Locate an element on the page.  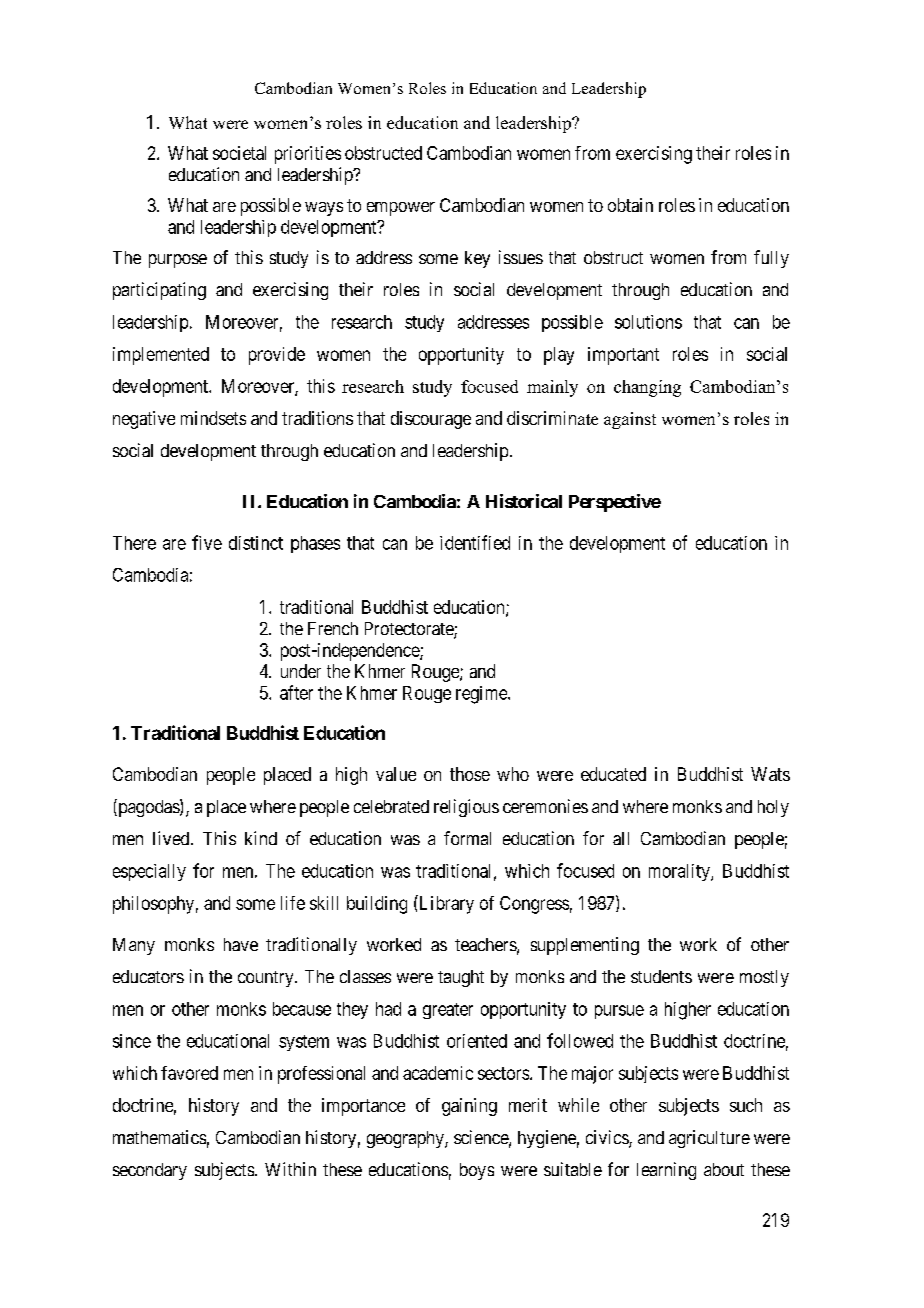
five is located at coordinates (207, 542).
